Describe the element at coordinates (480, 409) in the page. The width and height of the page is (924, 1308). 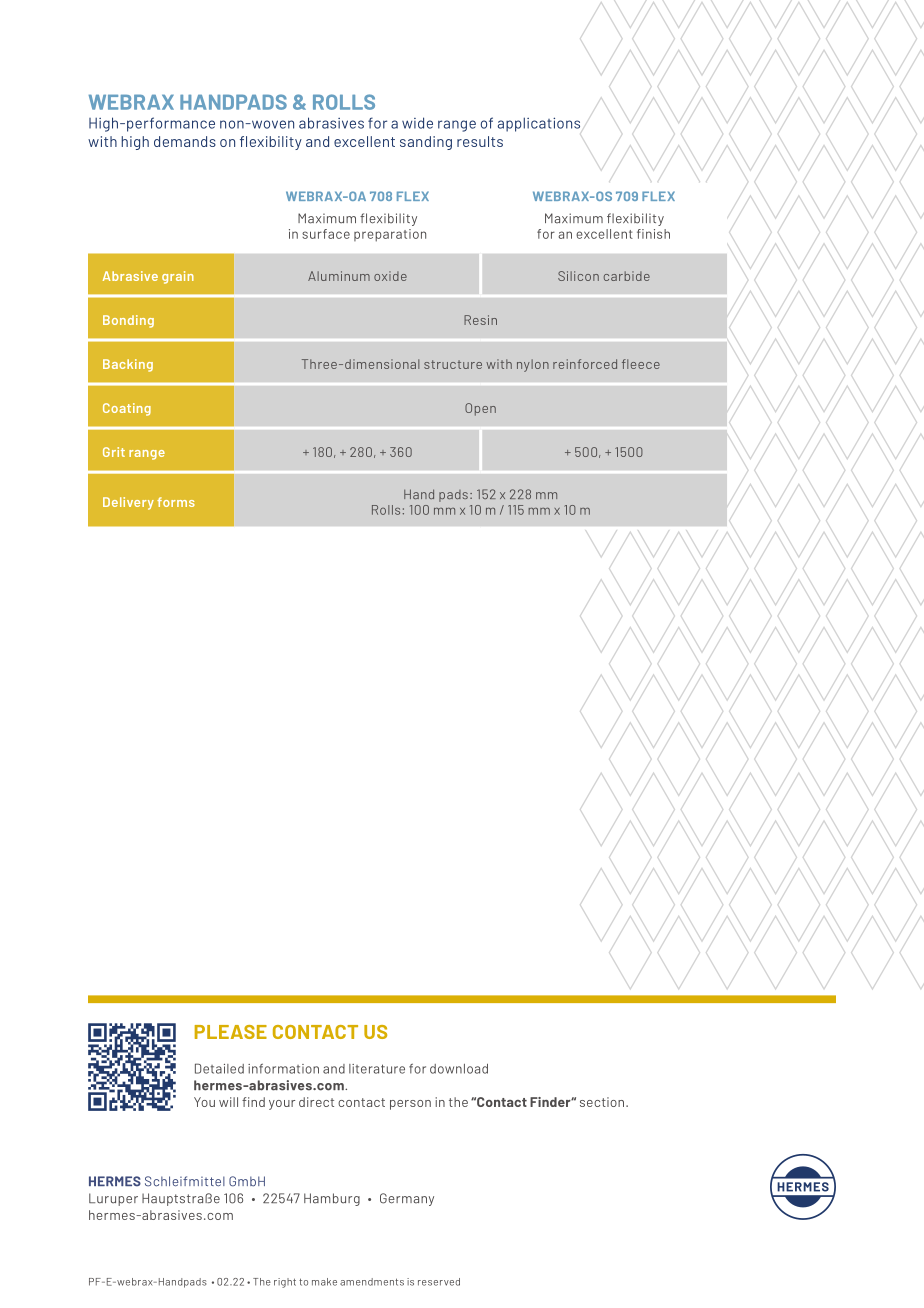
I see `Open` at that location.
